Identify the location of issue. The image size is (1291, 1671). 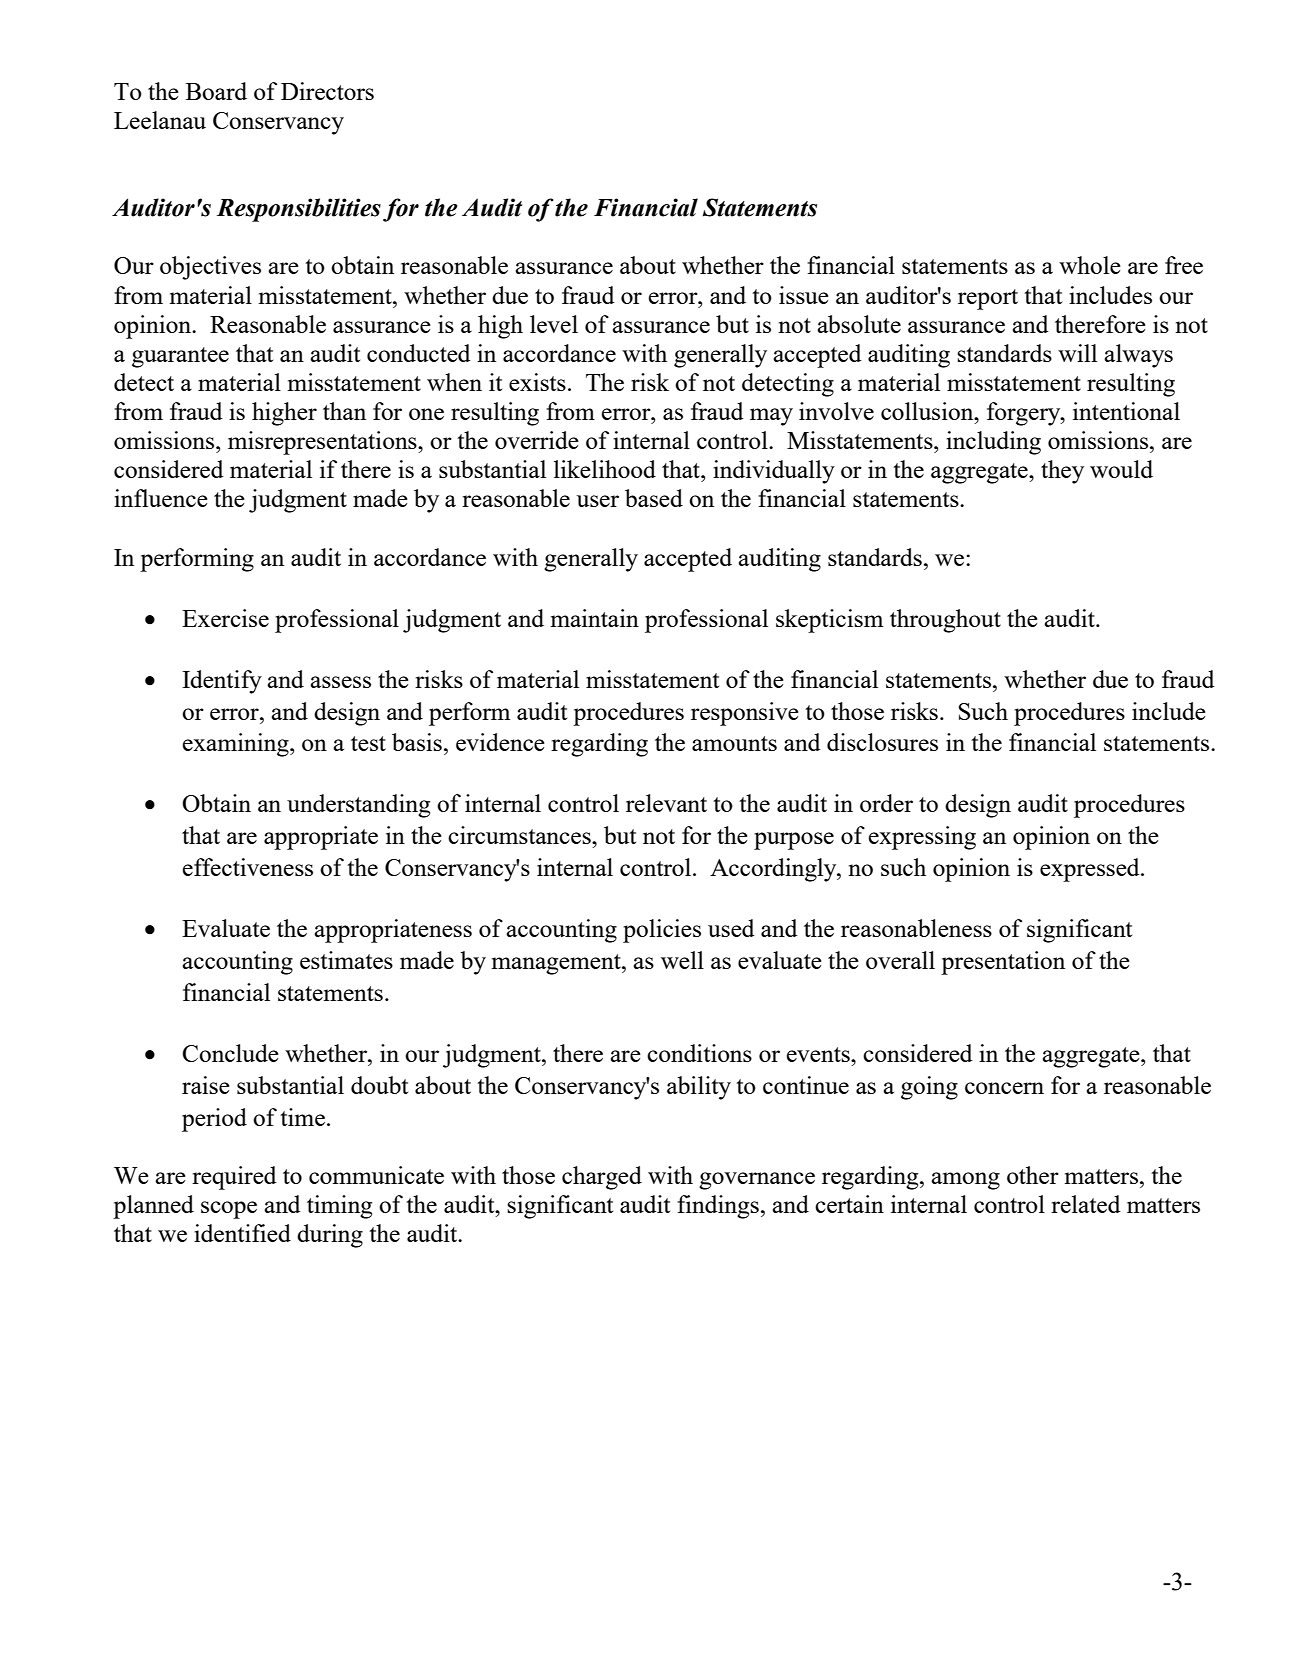
(804, 295).
